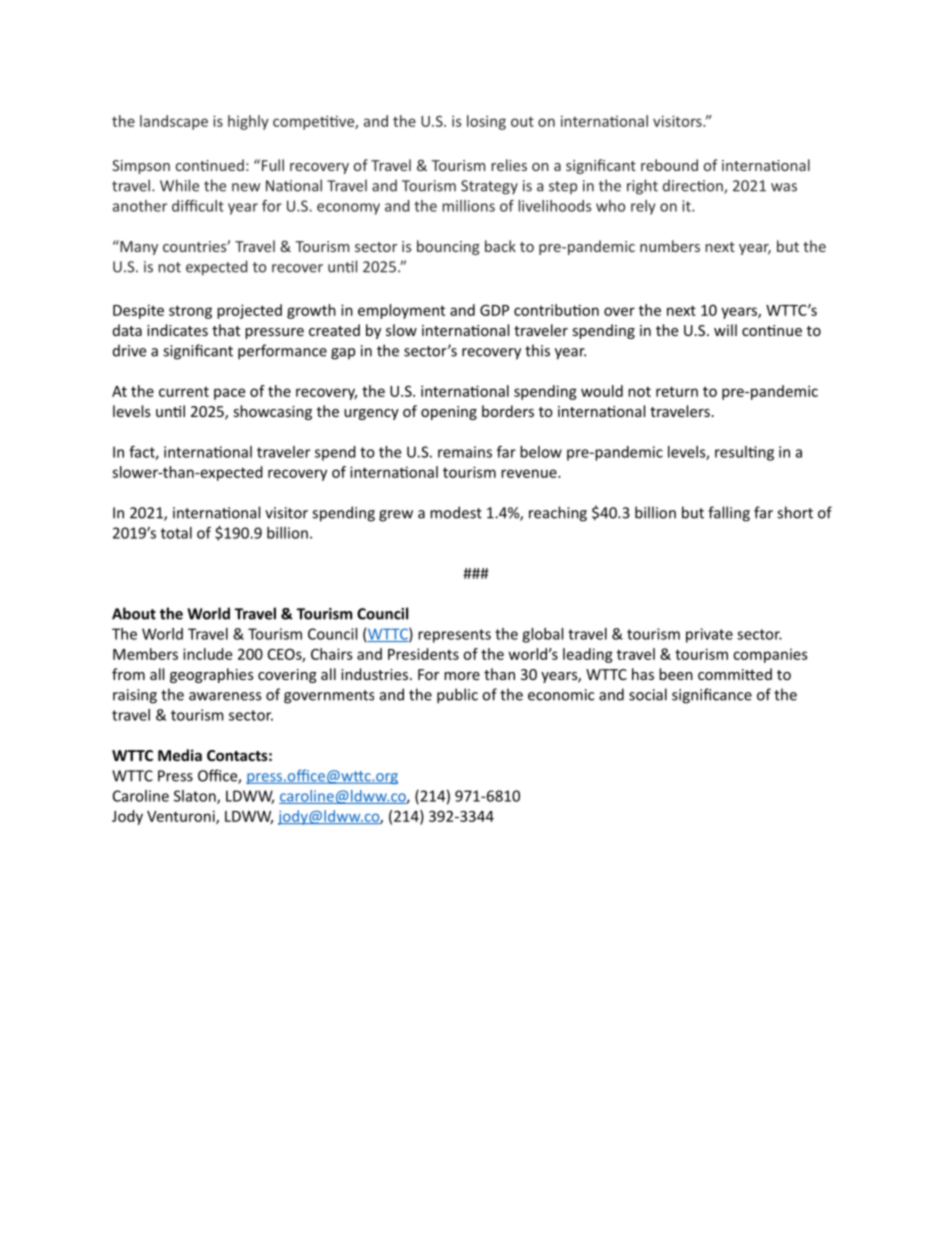 The width and height of the document is (952, 1233). Describe the element at coordinates (180, 755) in the document. I see `Media` at that location.
